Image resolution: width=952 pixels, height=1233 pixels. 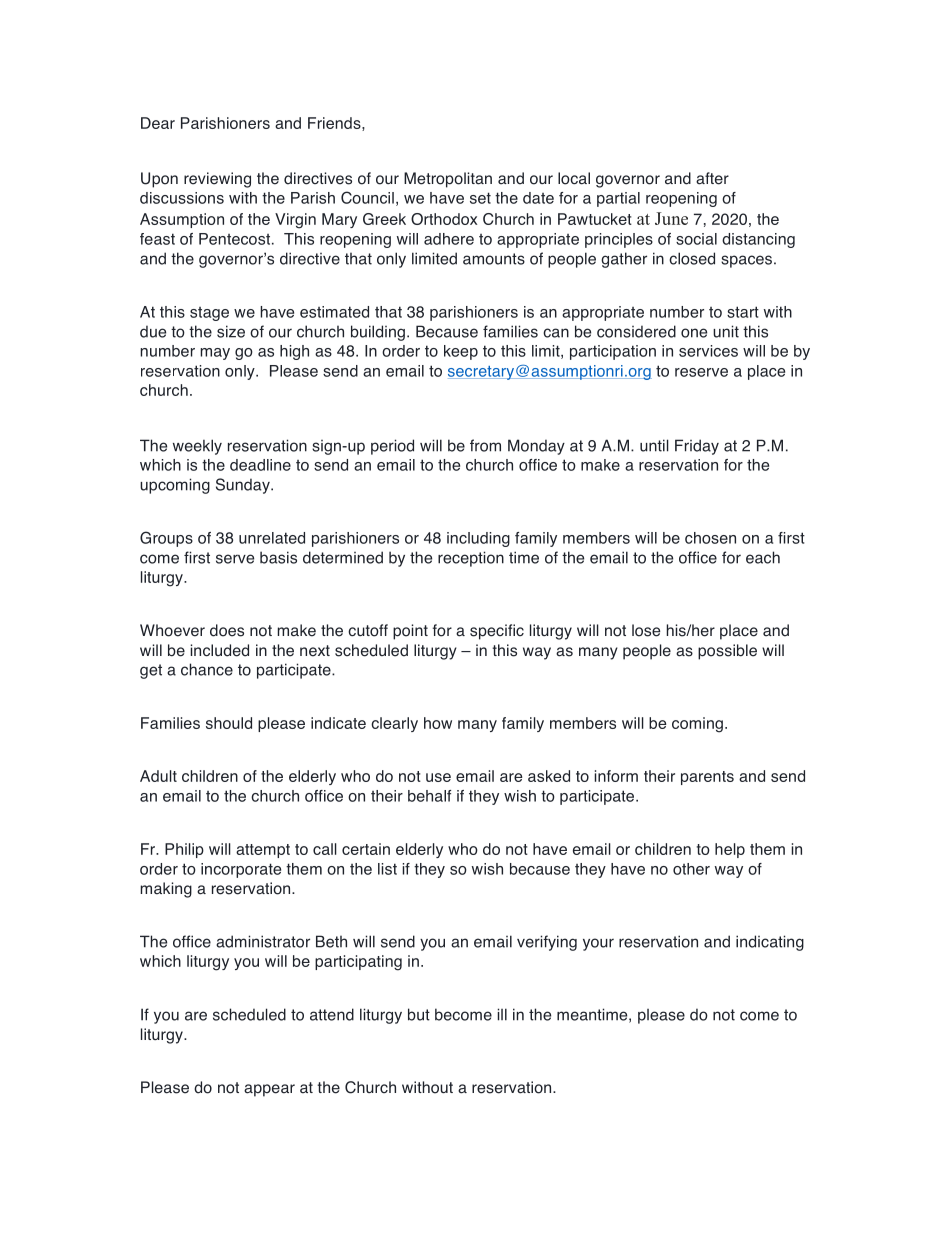 I want to click on Metropolitan, so click(x=448, y=180).
